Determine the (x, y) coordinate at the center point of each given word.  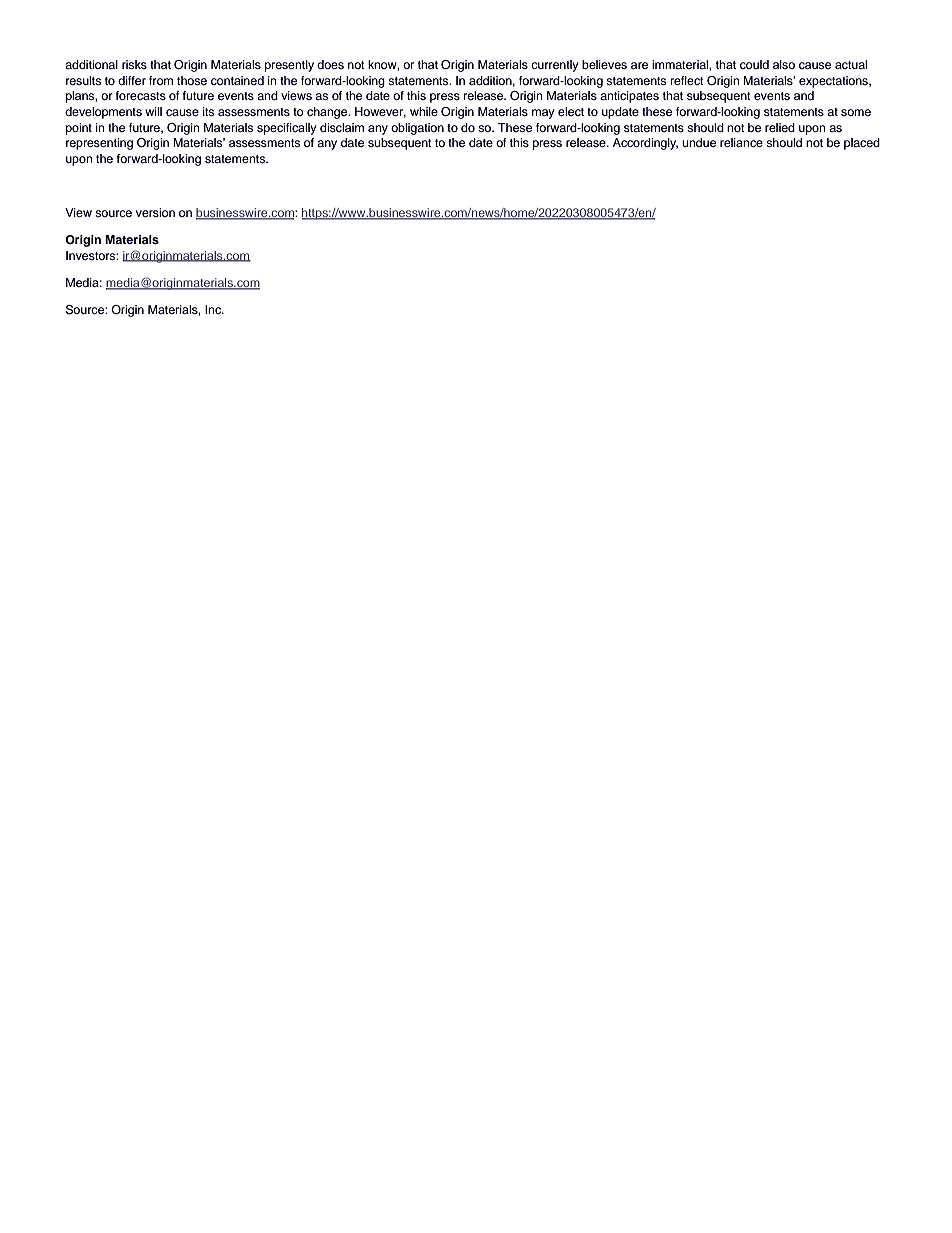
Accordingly (645, 144)
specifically (286, 129)
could (754, 64)
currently (554, 66)
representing (99, 144)
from (161, 80)
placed (862, 144)
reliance (741, 142)
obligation (417, 129)
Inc (214, 309)
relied (780, 127)
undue (699, 142)
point (79, 129)
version (155, 212)
